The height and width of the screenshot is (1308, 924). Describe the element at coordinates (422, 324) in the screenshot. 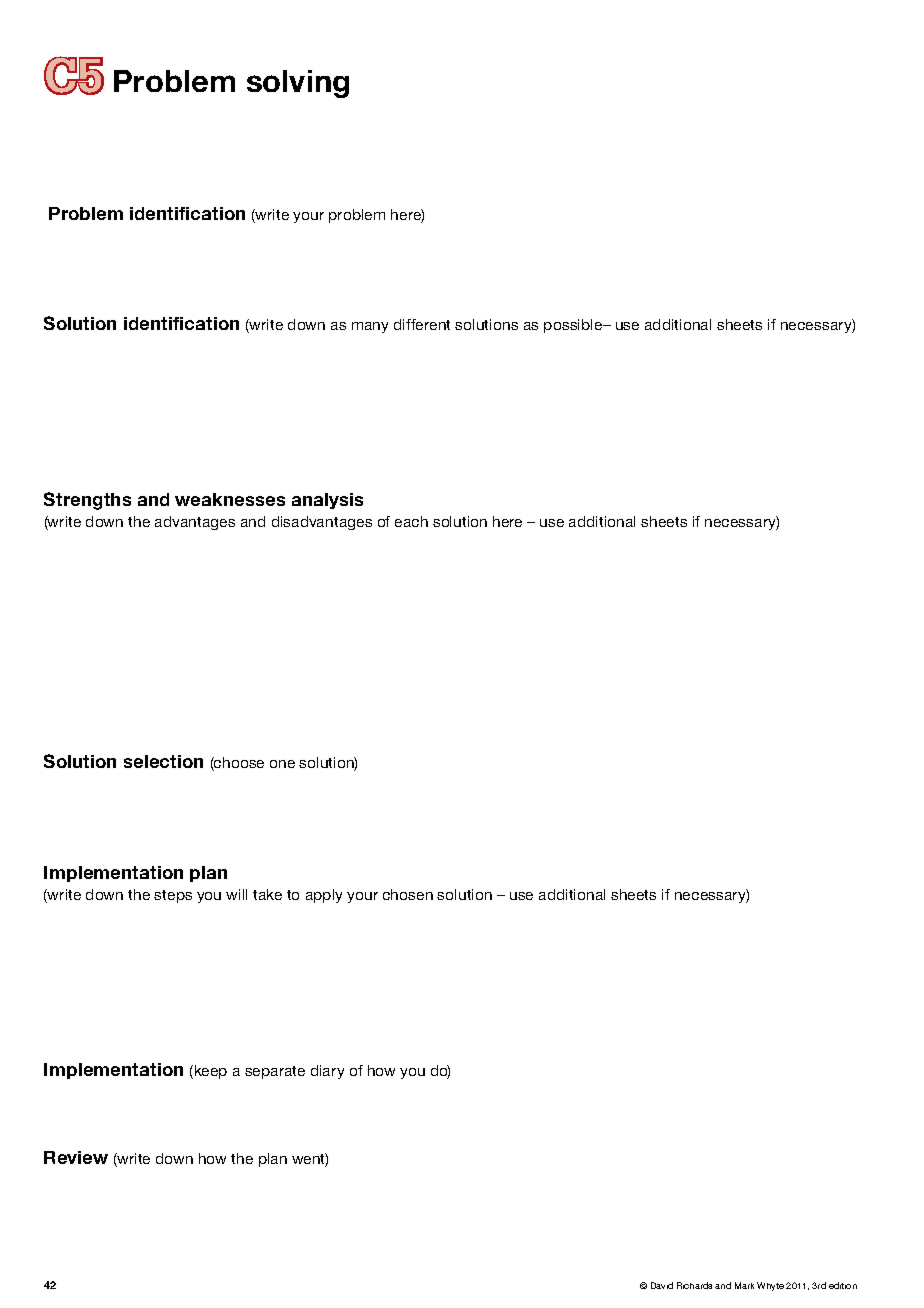

I see `different` at that location.
